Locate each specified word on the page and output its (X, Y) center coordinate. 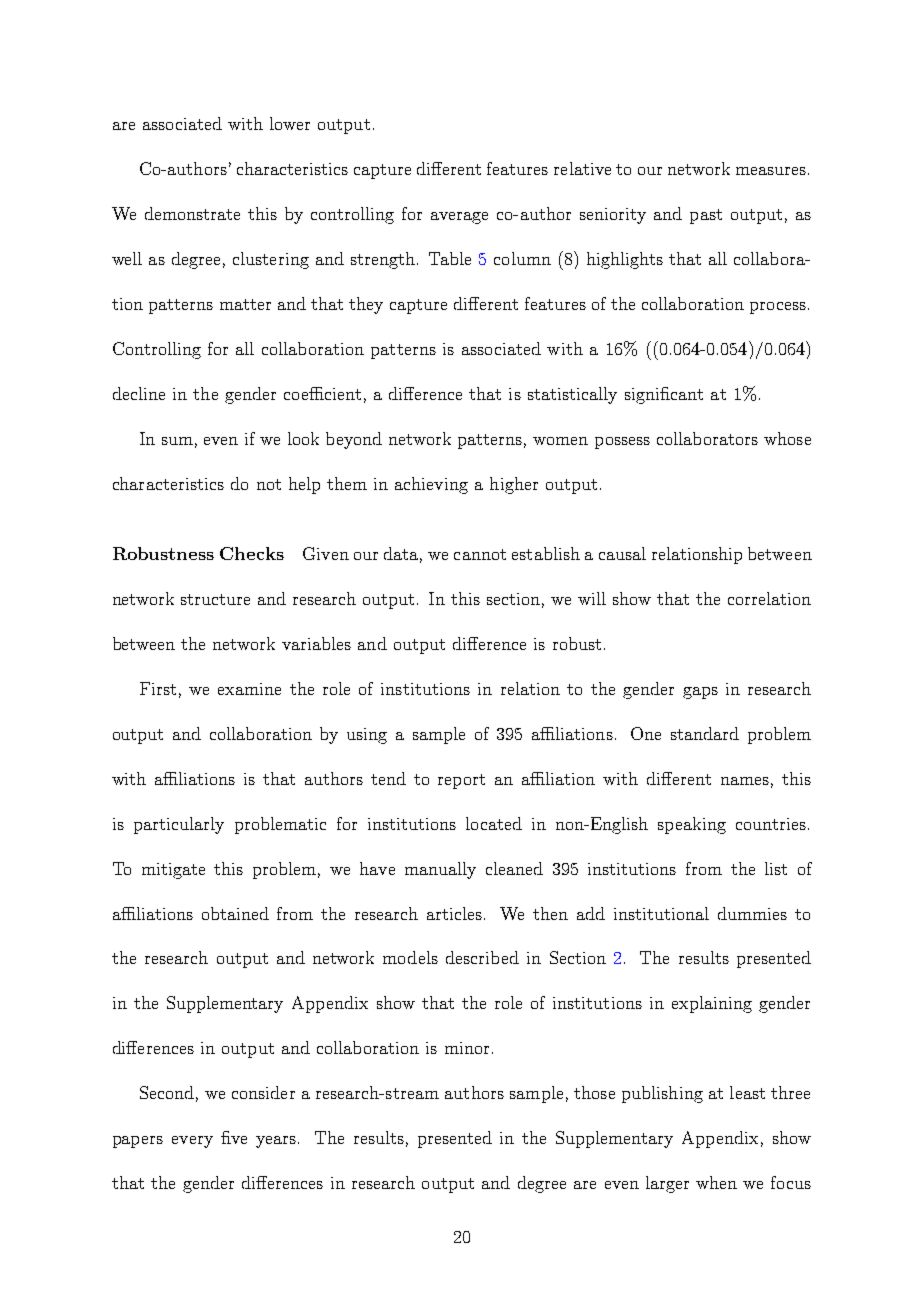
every (192, 1142)
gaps (700, 693)
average (459, 218)
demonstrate (192, 213)
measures (771, 171)
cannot (480, 554)
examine (249, 689)
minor (467, 1048)
